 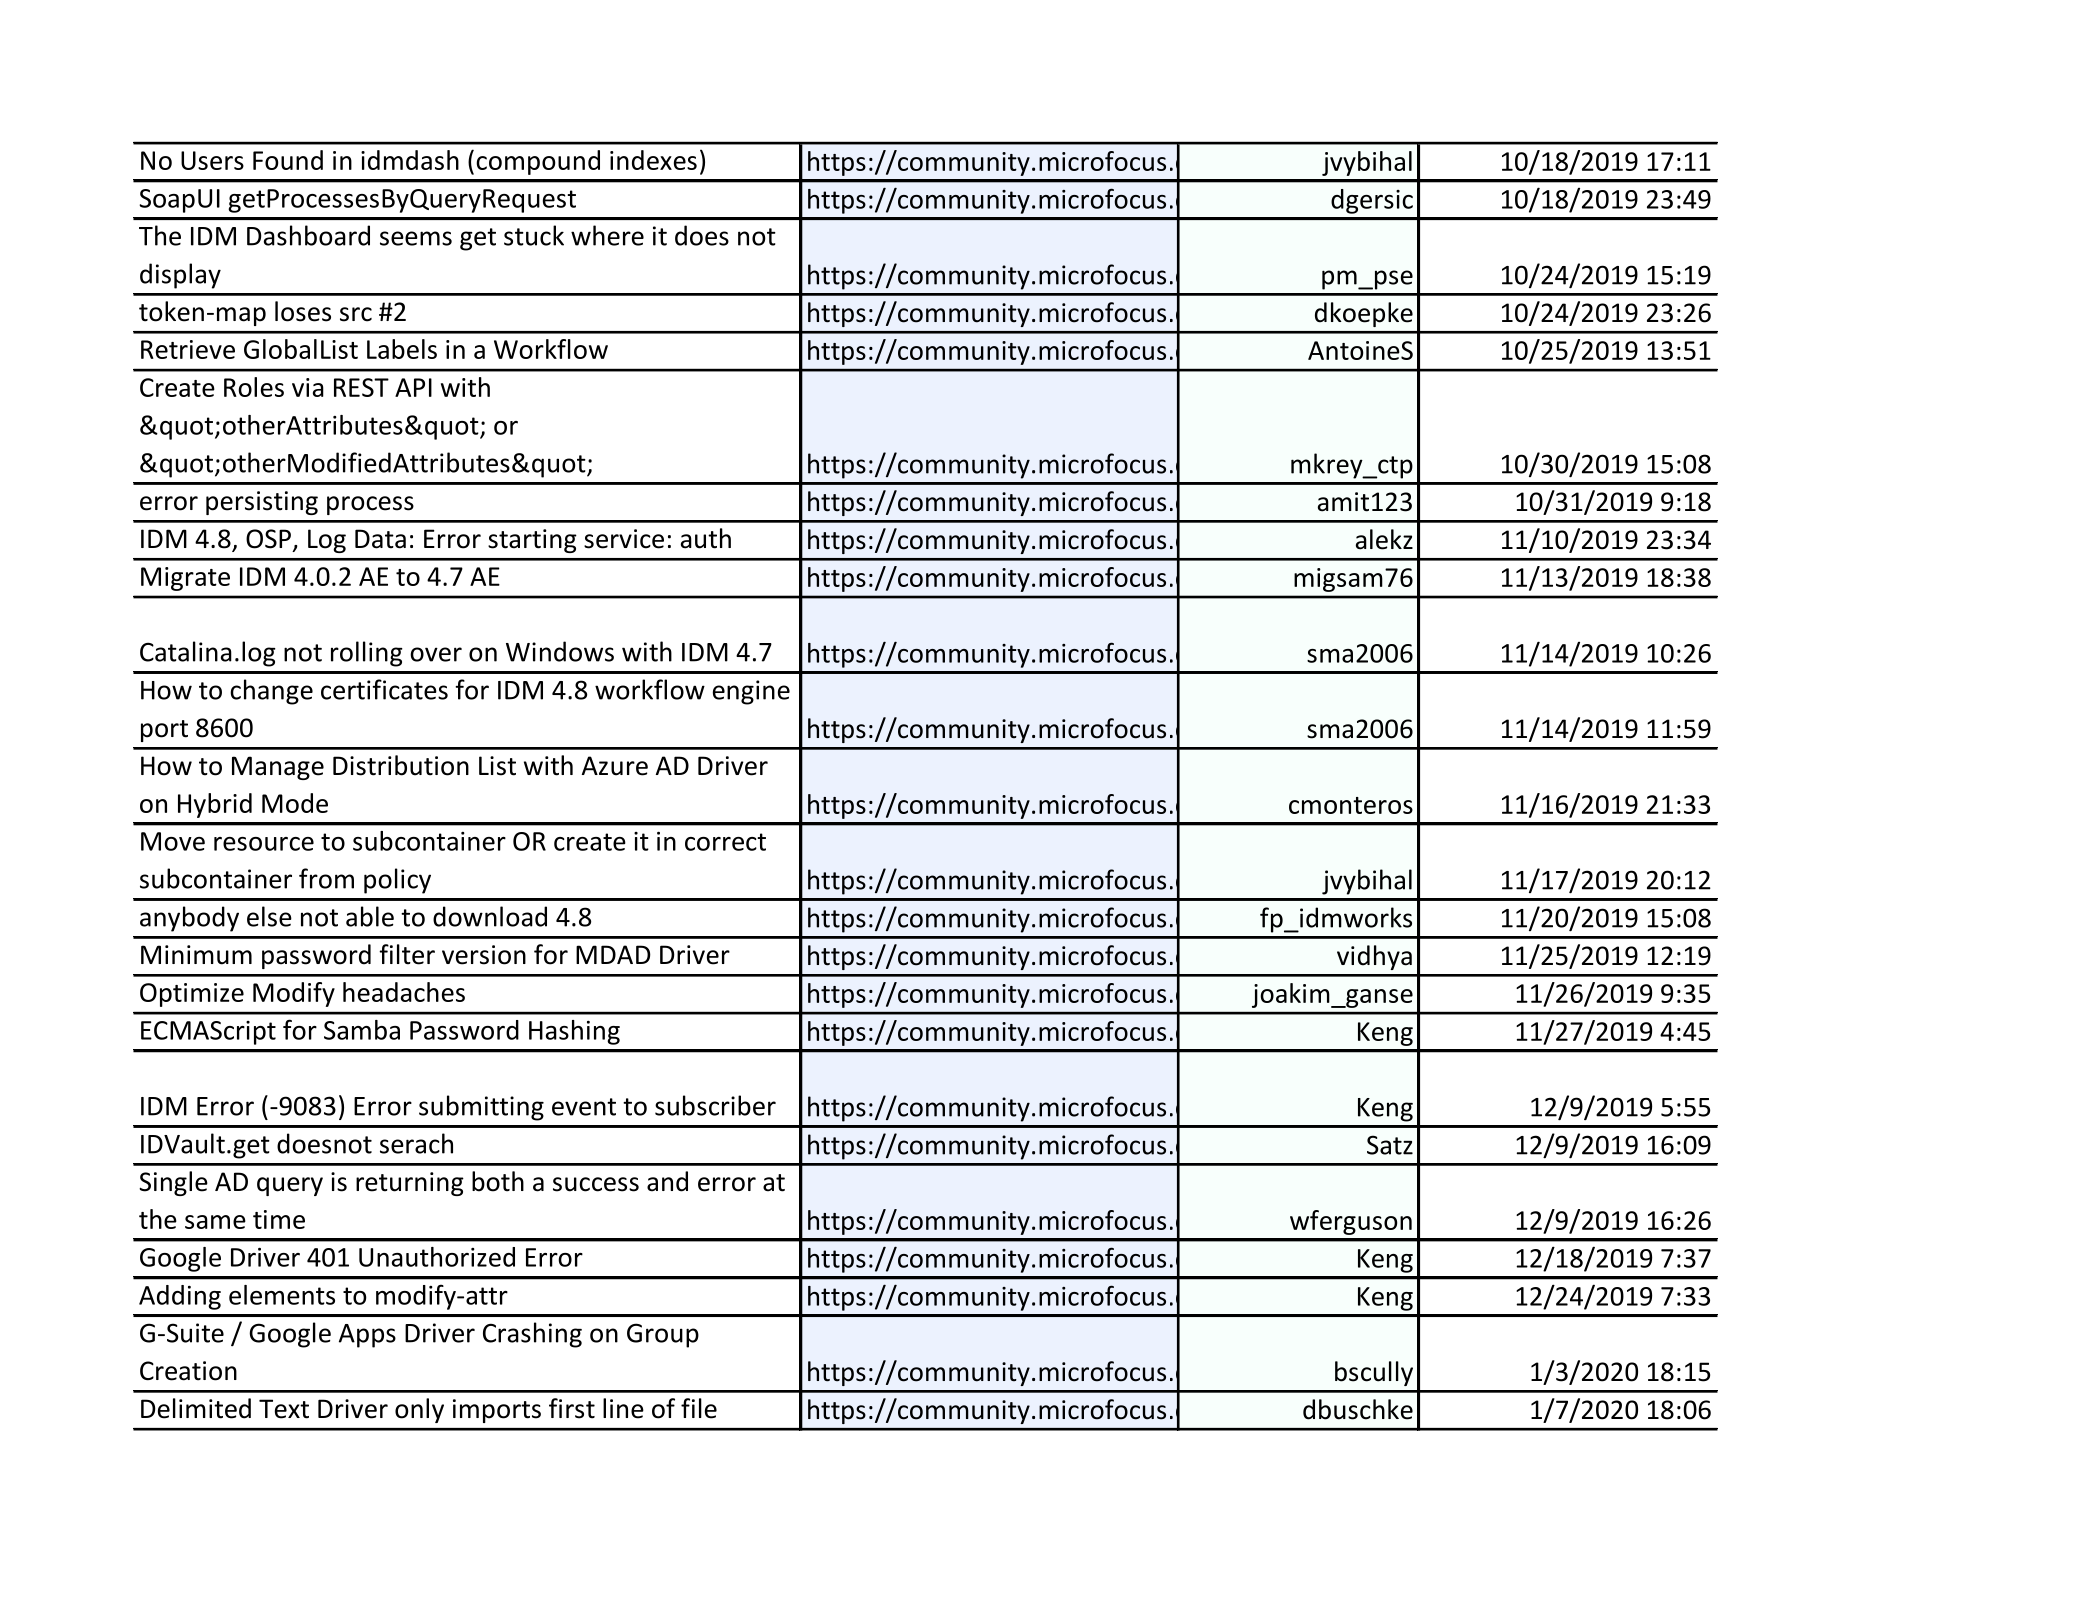 I want to click on policy, so click(x=397, y=881).
